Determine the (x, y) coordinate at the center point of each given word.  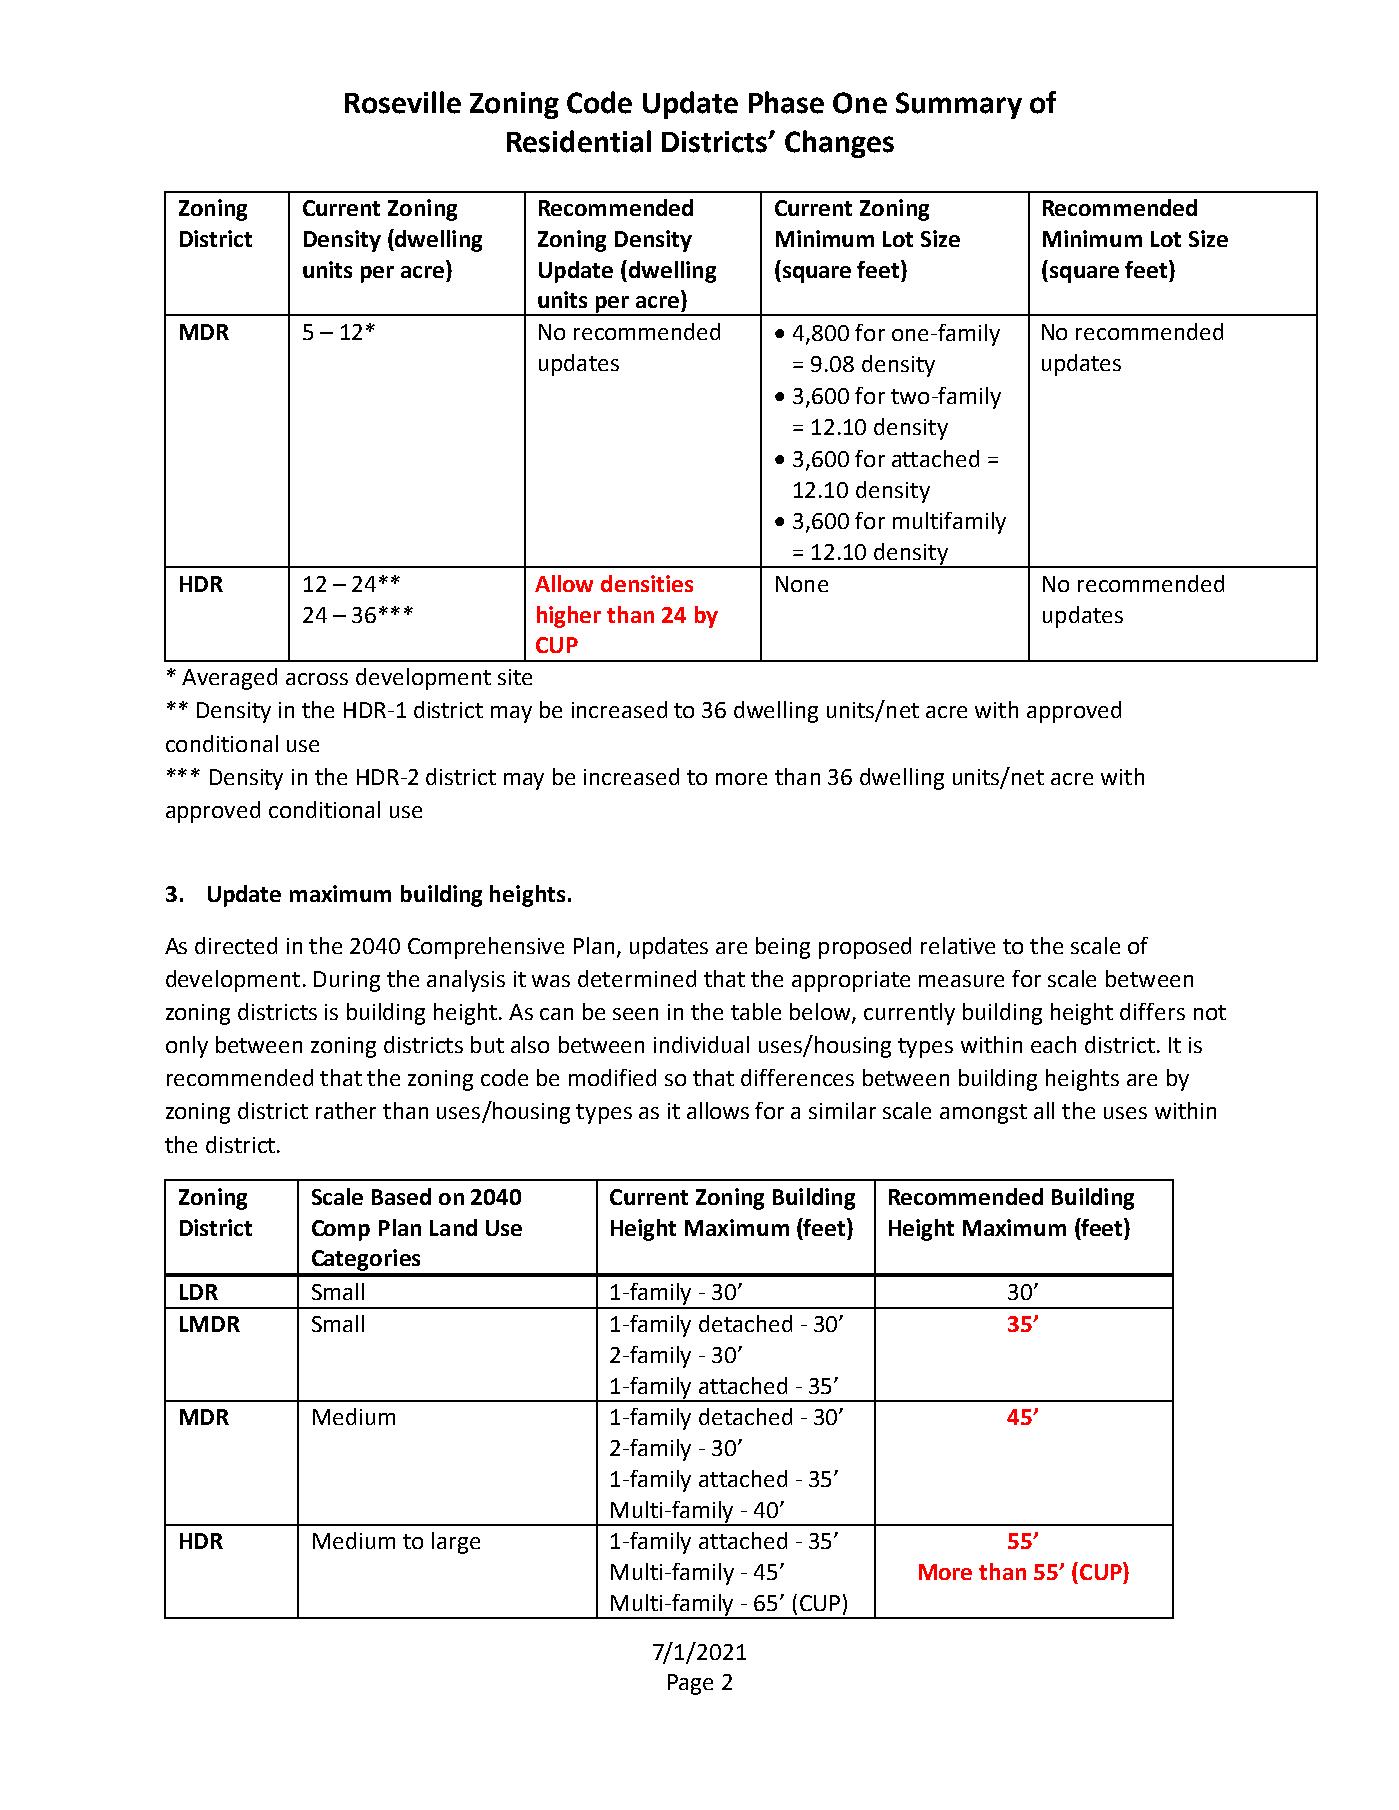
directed (236, 945)
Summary (959, 105)
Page (690, 1684)
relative (958, 945)
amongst (983, 1114)
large (456, 1543)
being (783, 948)
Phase (786, 102)
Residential (579, 141)
